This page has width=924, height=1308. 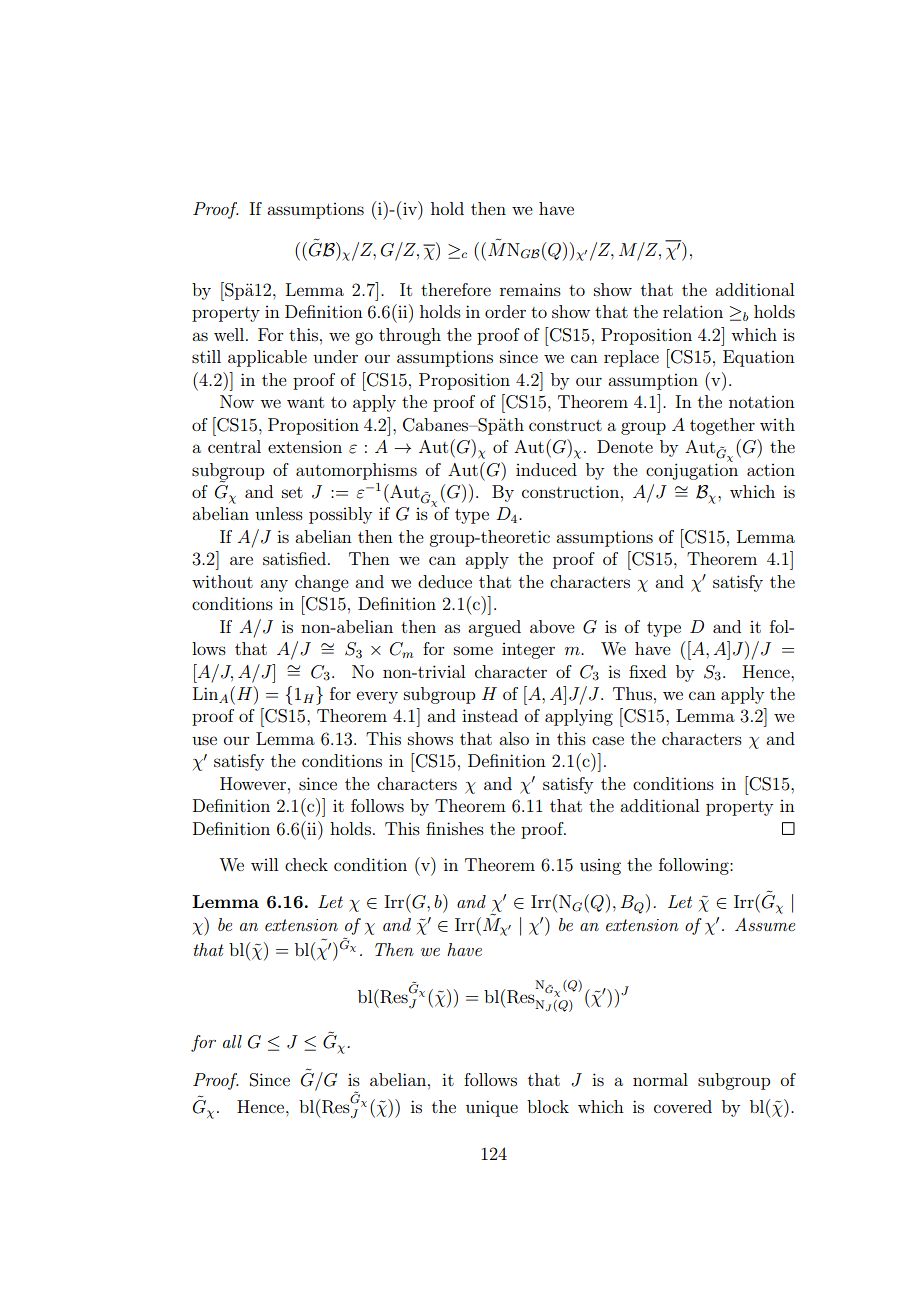 What do you see at coordinates (647, 671) in the page?
I see `fixed` at bounding box center [647, 671].
